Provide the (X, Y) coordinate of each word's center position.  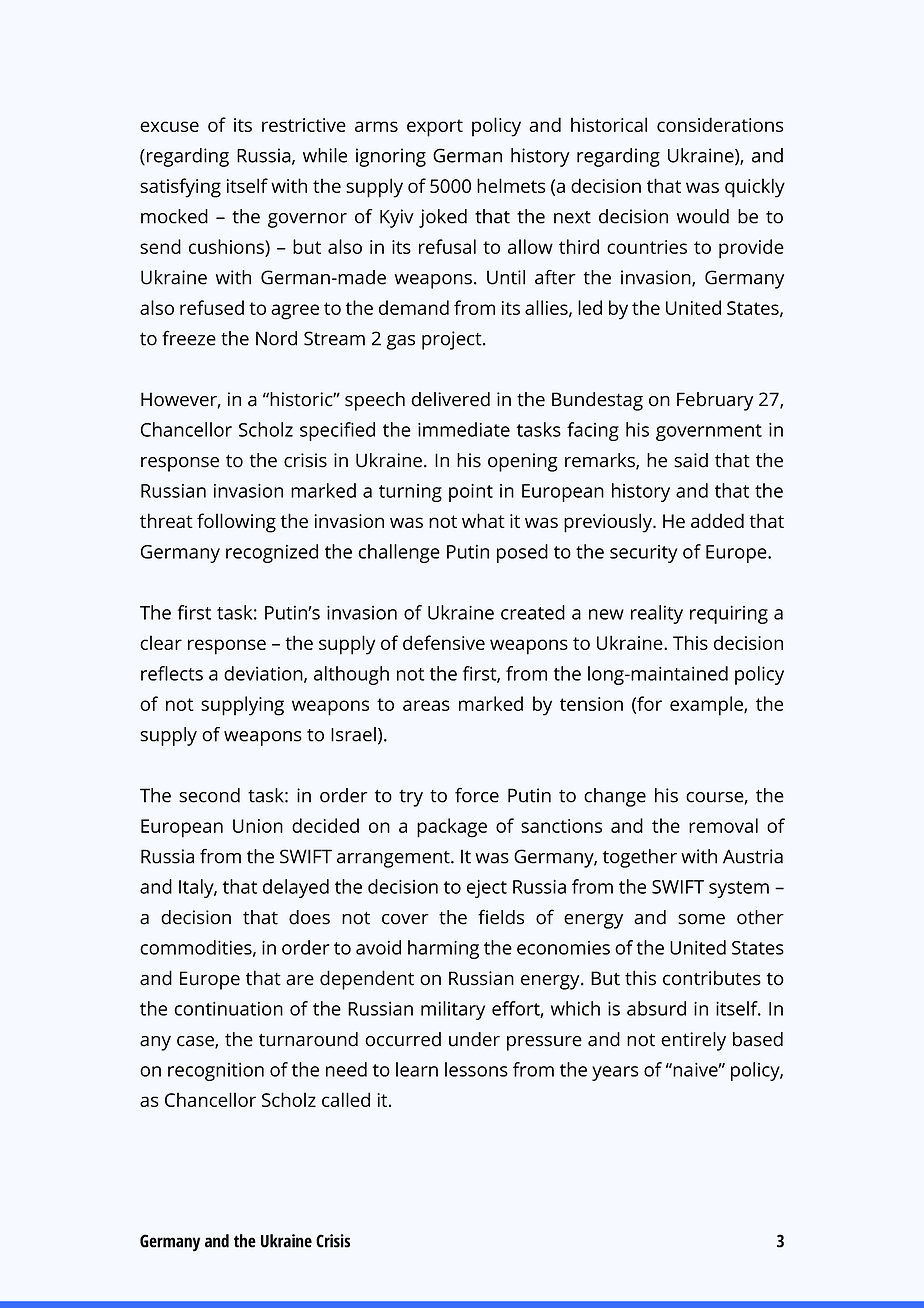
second (209, 795)
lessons (476, 1069)
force (477, 795)
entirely (693, 1041)
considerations (720, 124)
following (236, 523)
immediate (464, 429)
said (691, 460)
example (707, 706)
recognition (216, 1071)
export (435, 128)
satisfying (180, 188)
